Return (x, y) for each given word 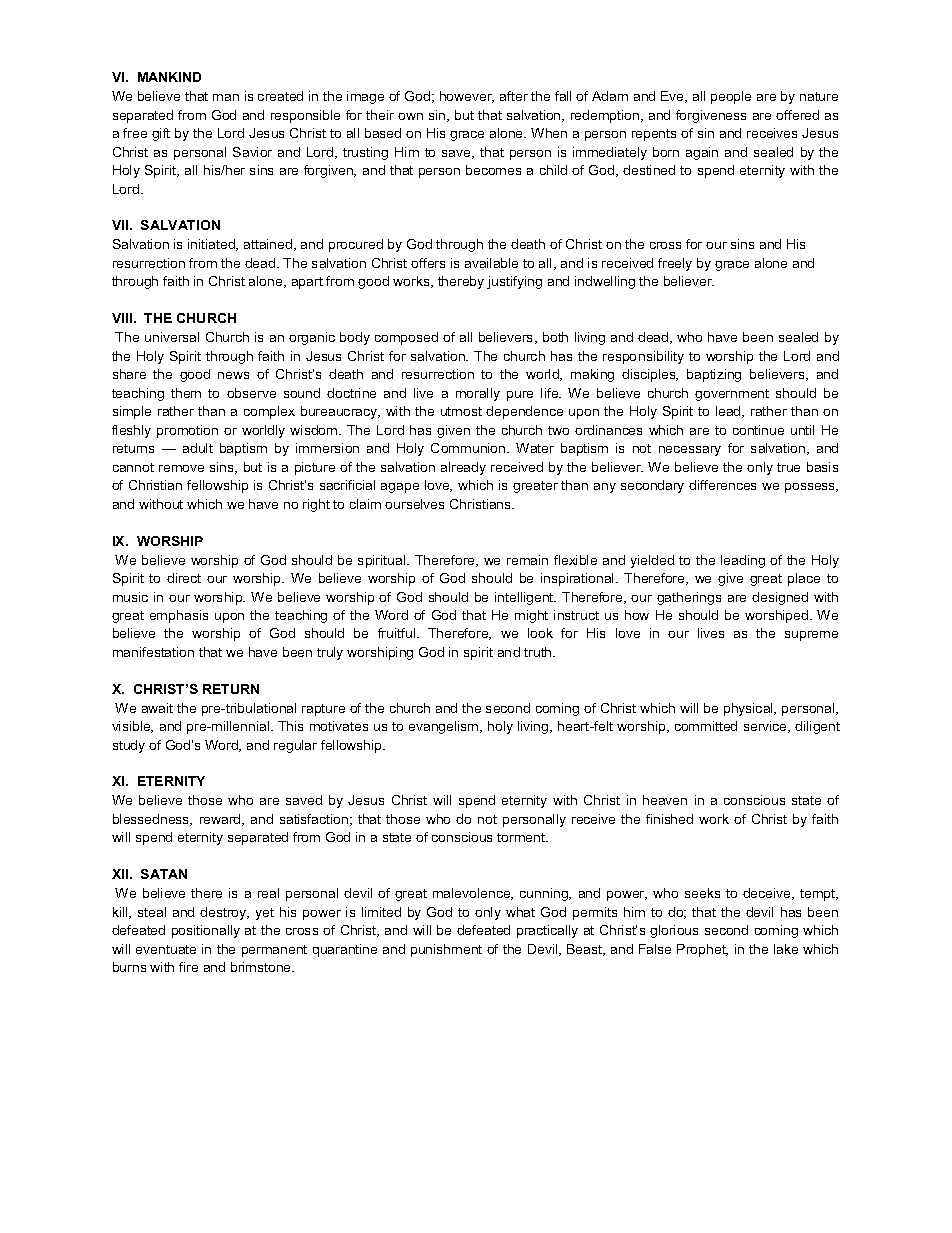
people (731, 97)
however (467, 97)
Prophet (702, 950)
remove (181, 468)
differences (722, 485)
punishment (446, 950)
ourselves (414, 504)
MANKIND (169, 77)
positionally (206, 931)
